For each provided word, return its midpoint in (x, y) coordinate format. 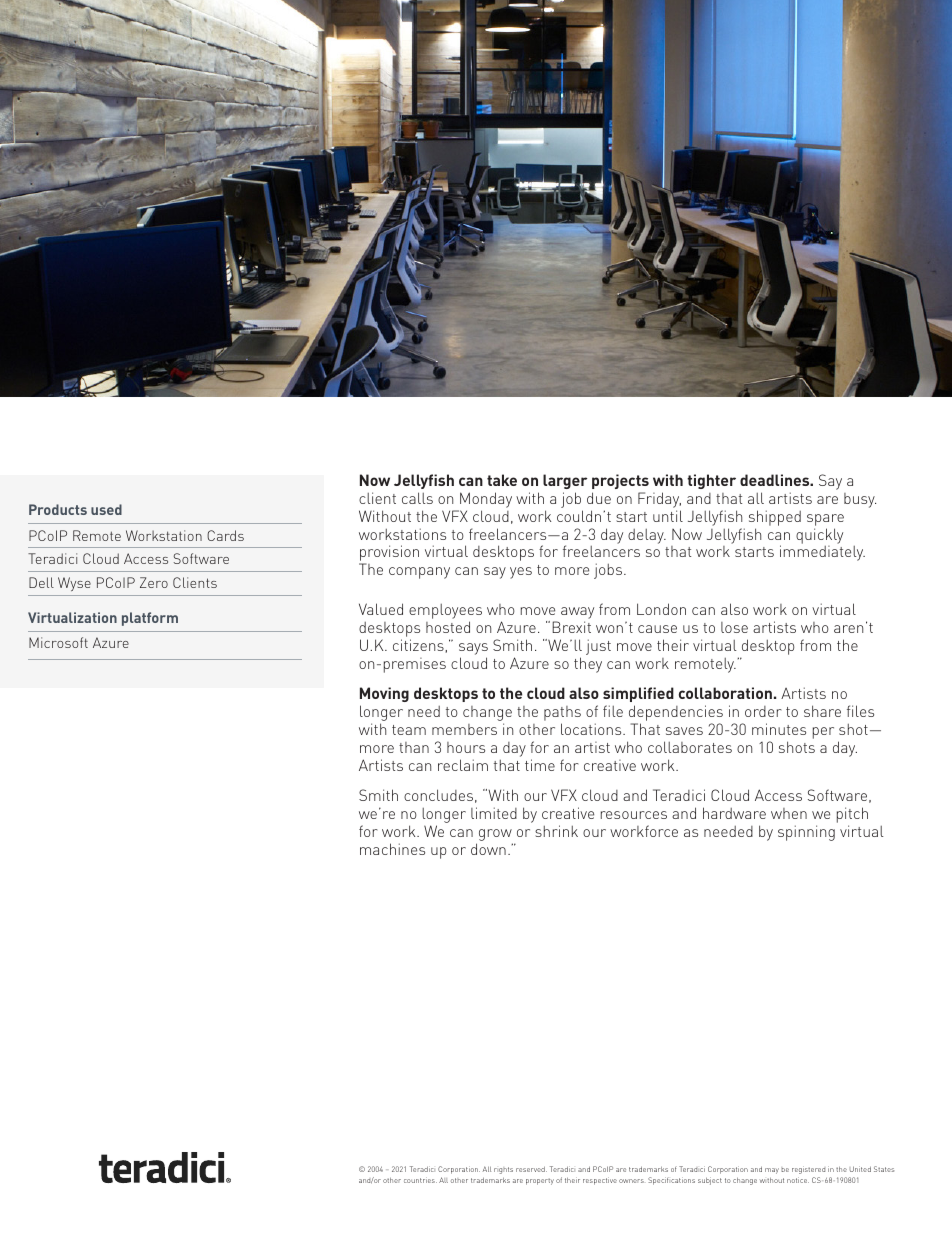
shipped (775, 518)
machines (392, 849)
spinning (806, 833)
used (106, 509)
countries (420, 1180)
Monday (486, 500)
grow (496, 836)
